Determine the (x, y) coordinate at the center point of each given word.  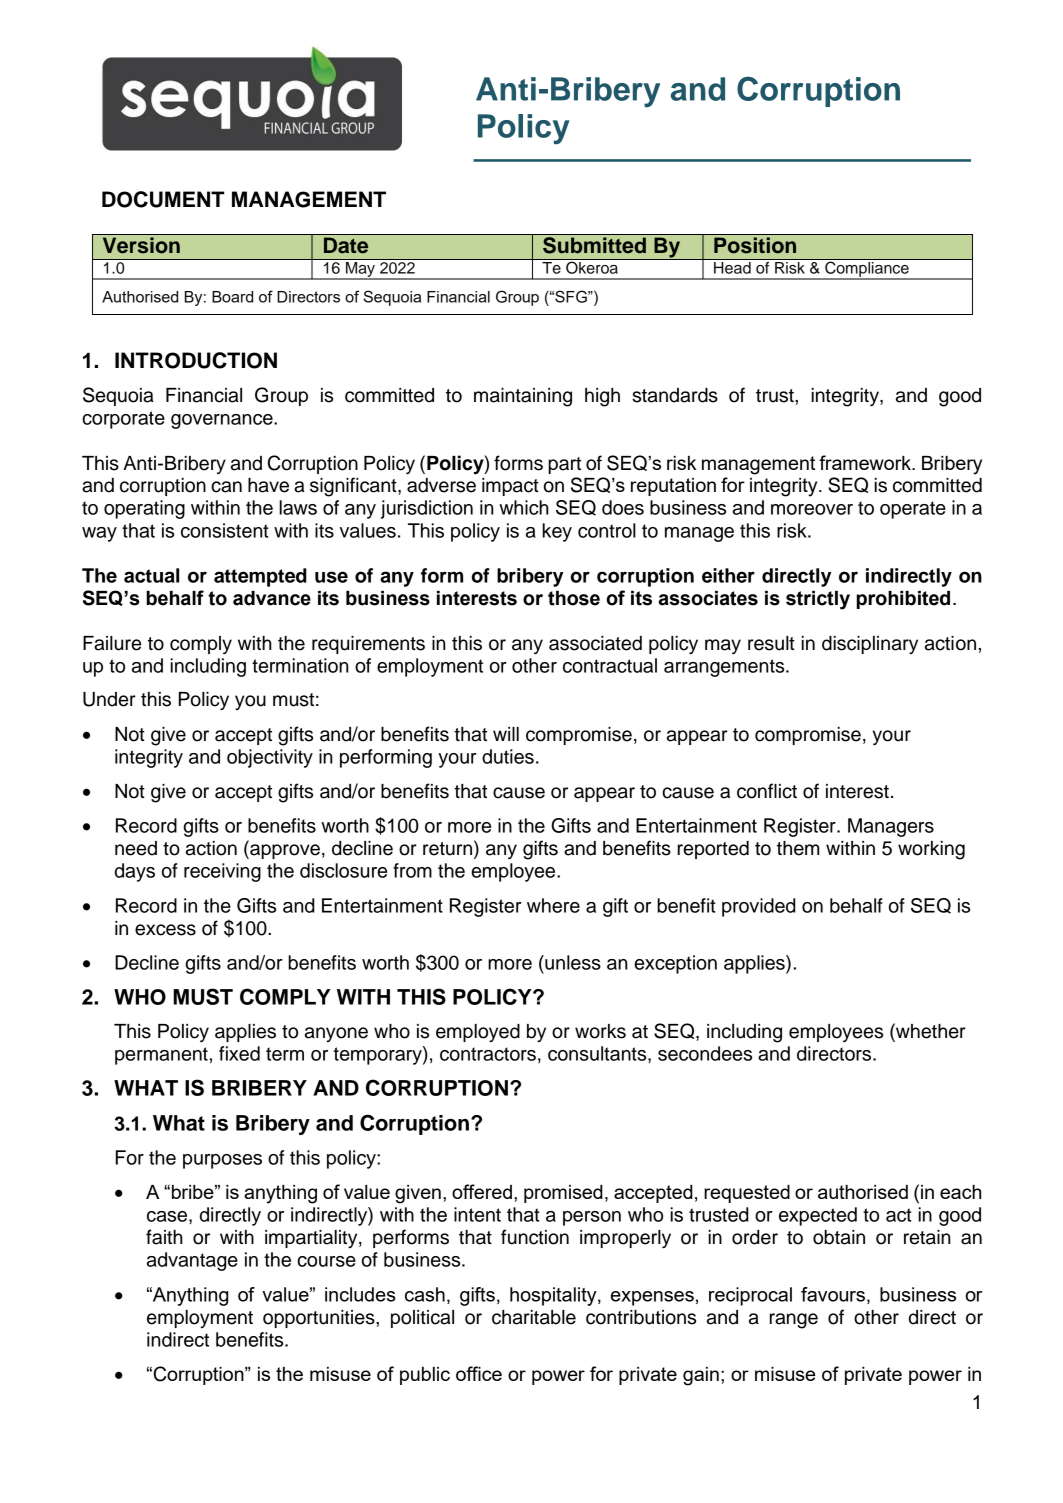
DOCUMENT (163, 199)
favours (833, 1294)
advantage (192, 1261)
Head (732, 268)
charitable (534, 1317)
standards (675, 395)
